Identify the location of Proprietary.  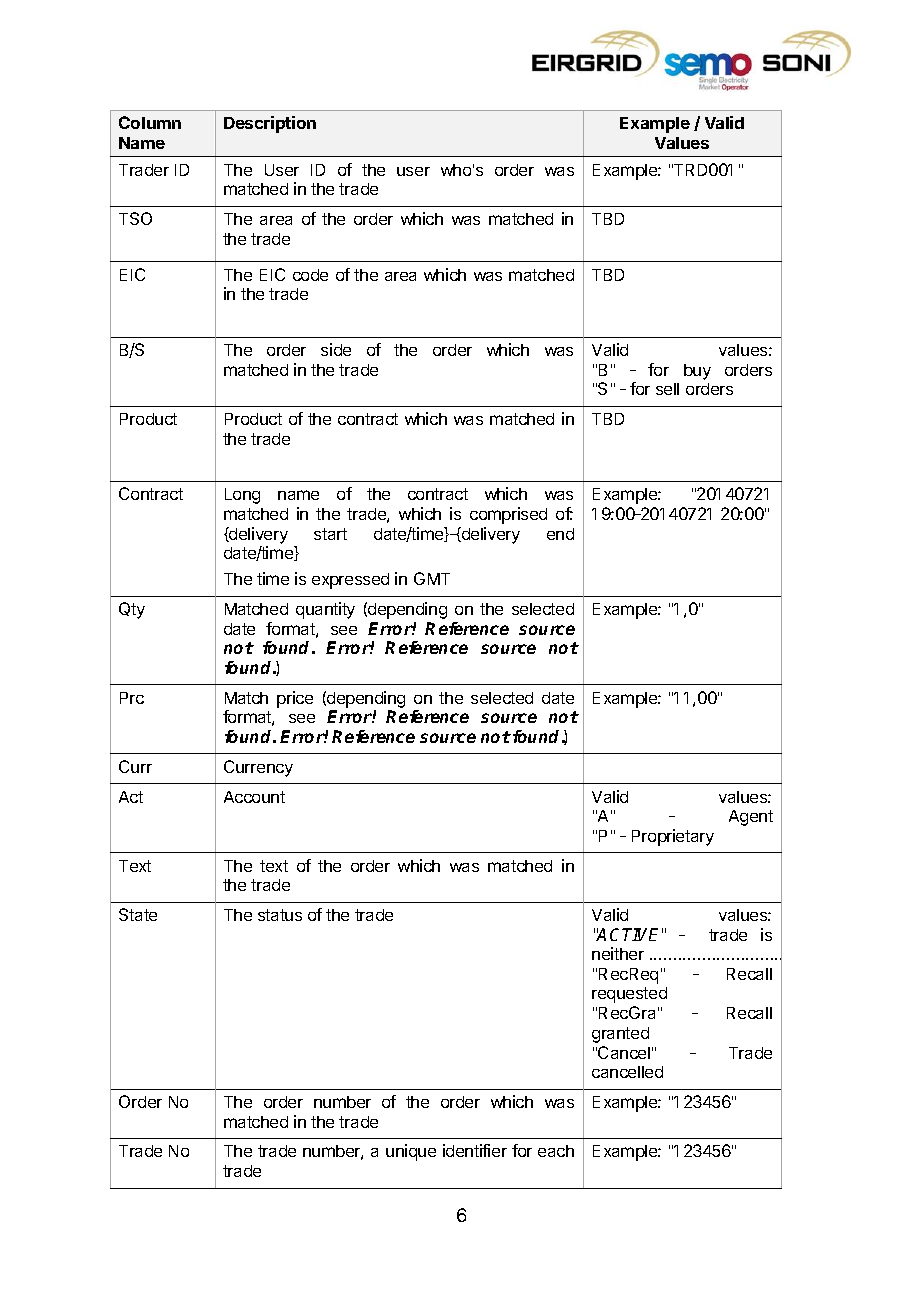
(673, 837).
